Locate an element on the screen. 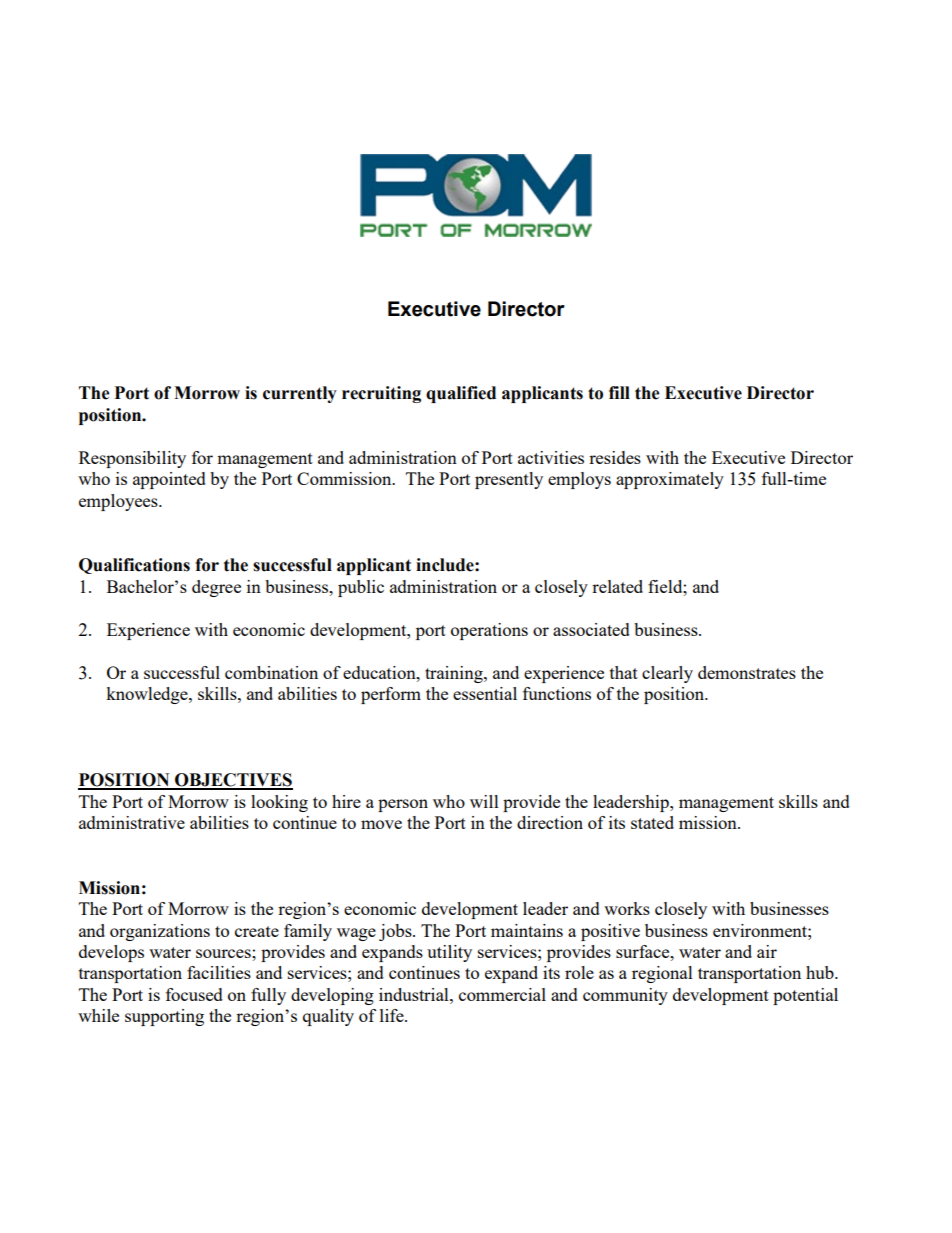 The width and height of the screenshot is (952, 1233). related is located at coordinates (617, 586).
